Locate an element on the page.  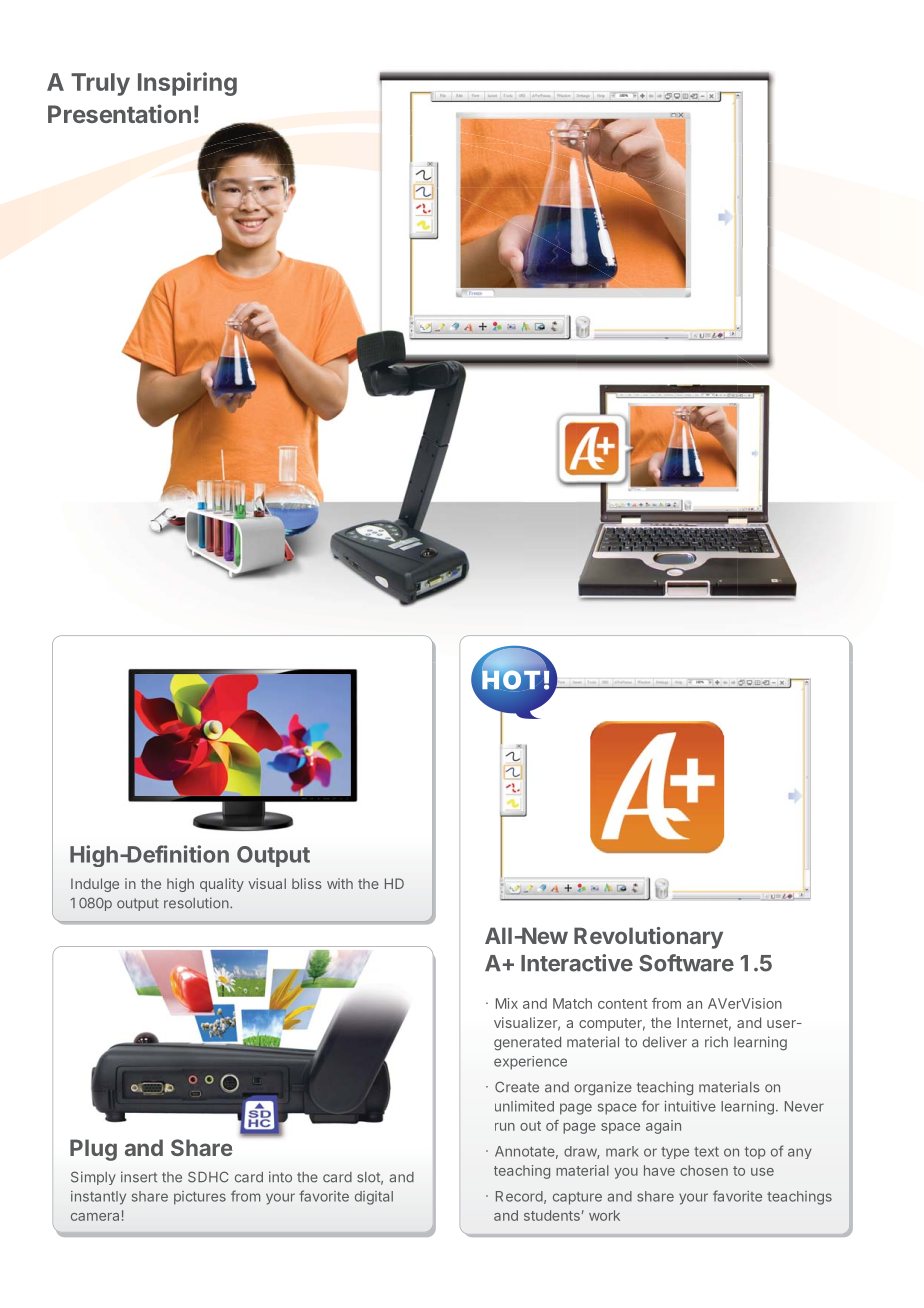
with is located at coordinates (340, 883).
